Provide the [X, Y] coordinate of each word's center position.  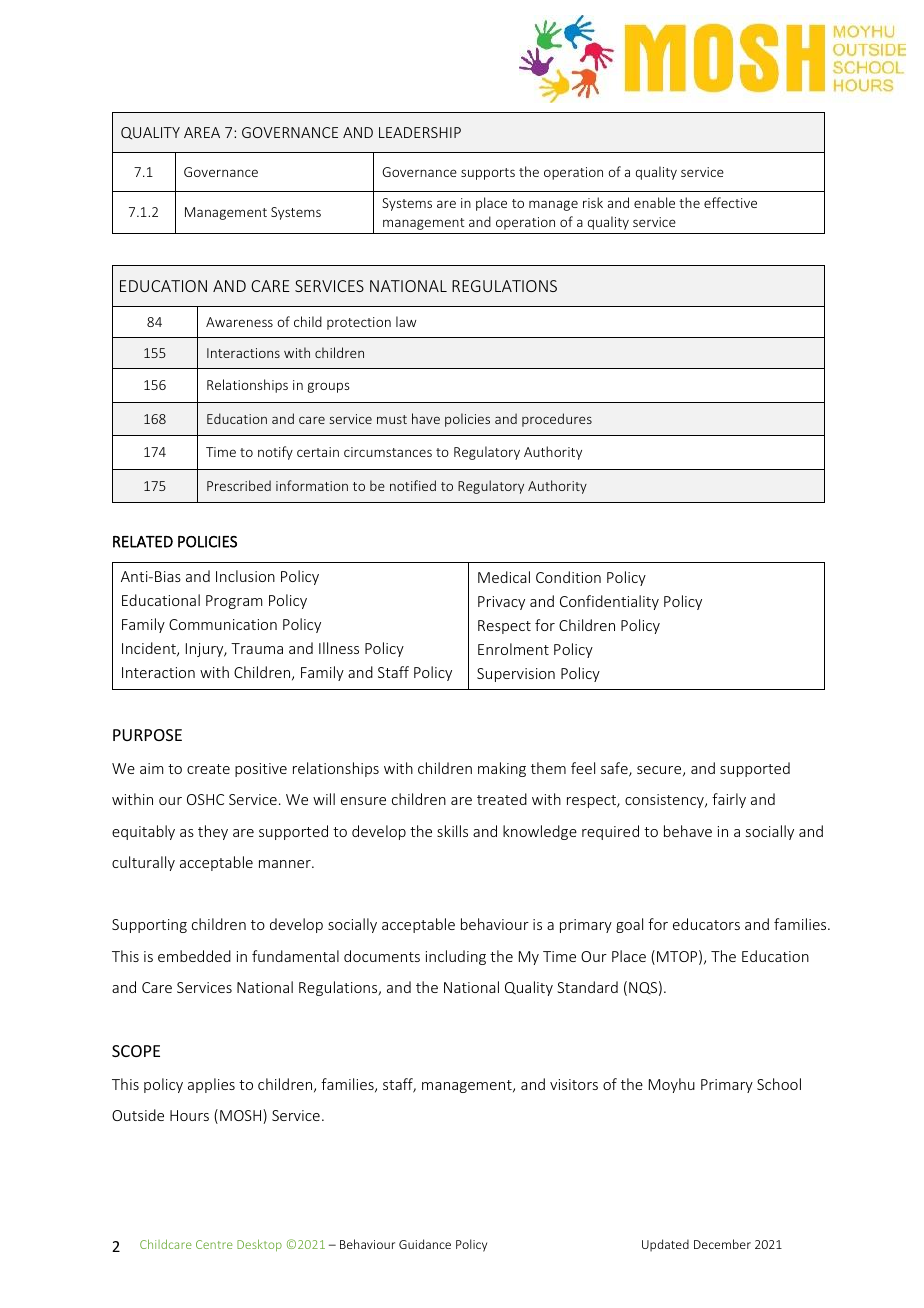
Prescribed [239, 485]
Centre [214, 1244]
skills [452, 831]
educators [706, 924]
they [213, 832]
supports [488, 174]
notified [413, 485]
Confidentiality [609, 602]
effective [730, 202]
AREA [202, 132]
